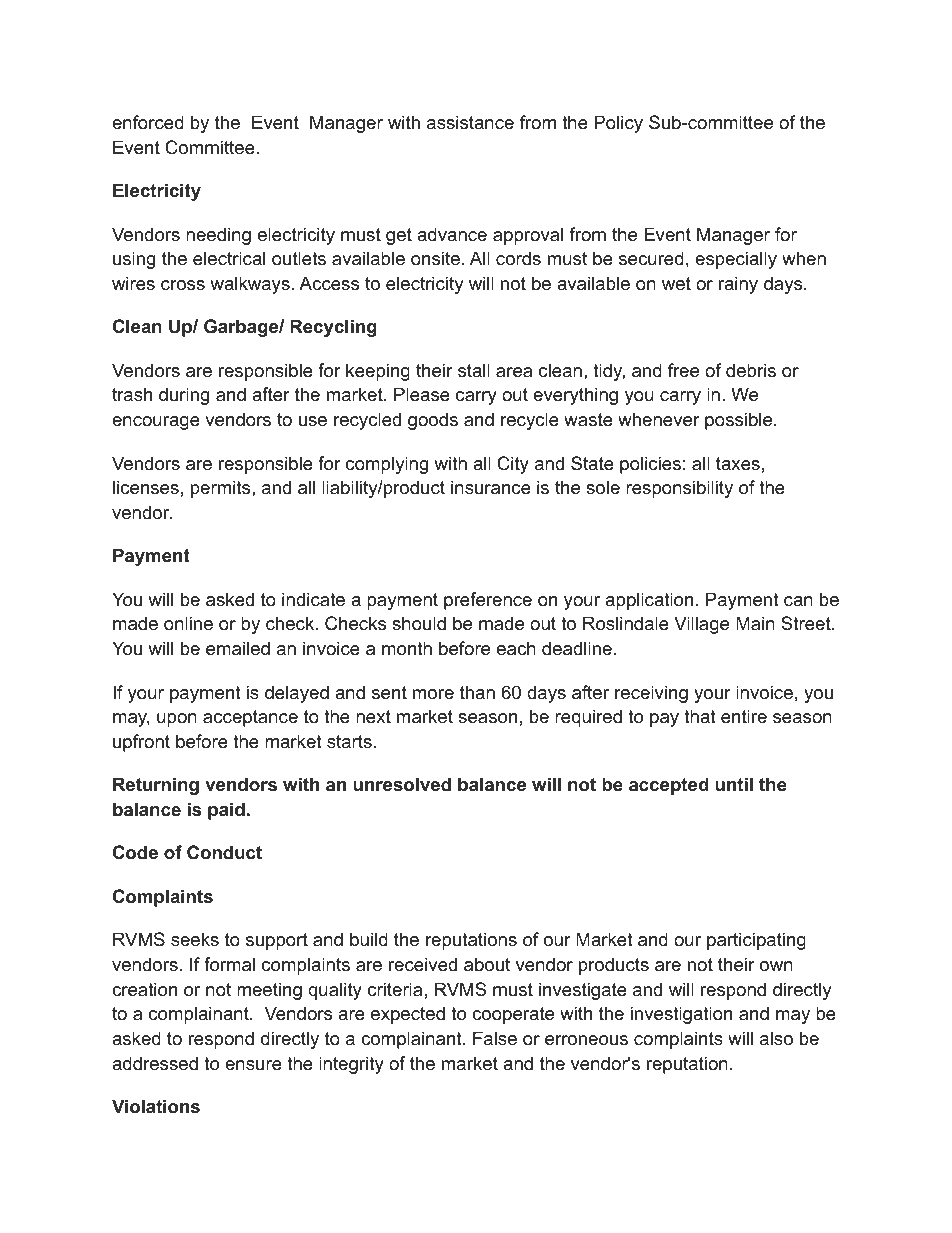 This document has width=952, height=1233. What do you see at coordinates (222, 489) in the document?
I see `permits` at bounding box center [222, 489].
